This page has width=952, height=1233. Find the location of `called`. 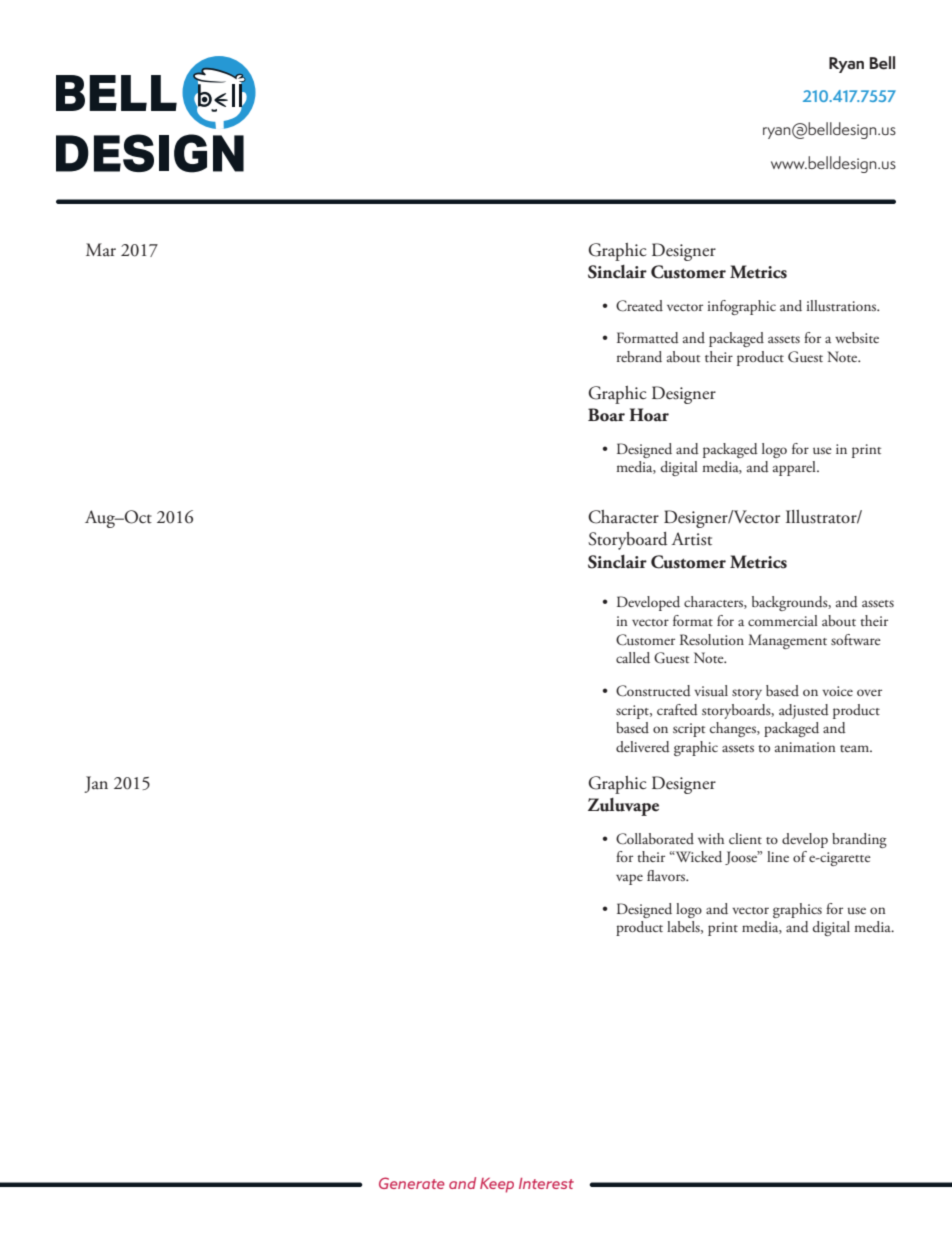

called is located at coordinates (633, 658).
